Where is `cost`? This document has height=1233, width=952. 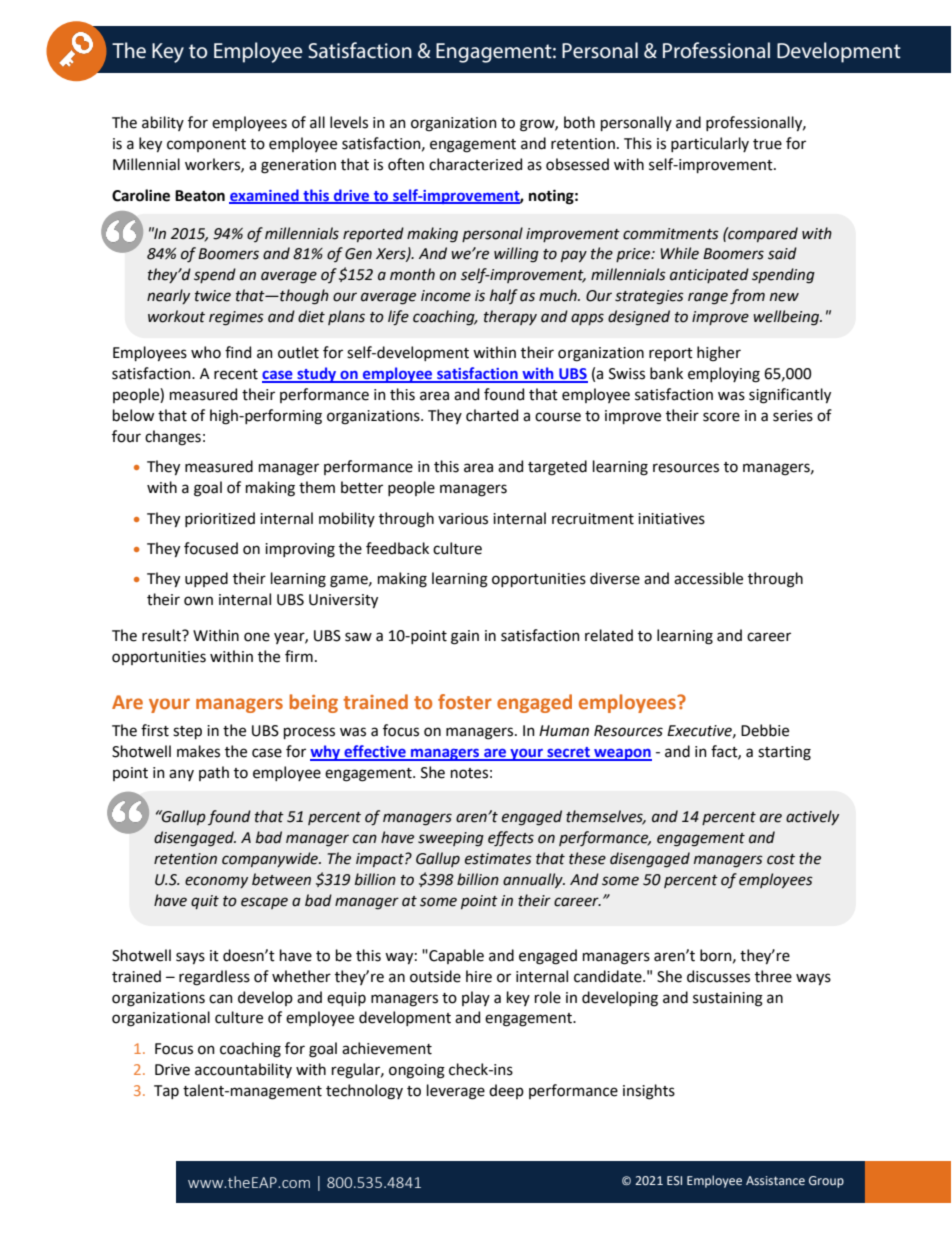 cost is located at coordinates (781, 859).
